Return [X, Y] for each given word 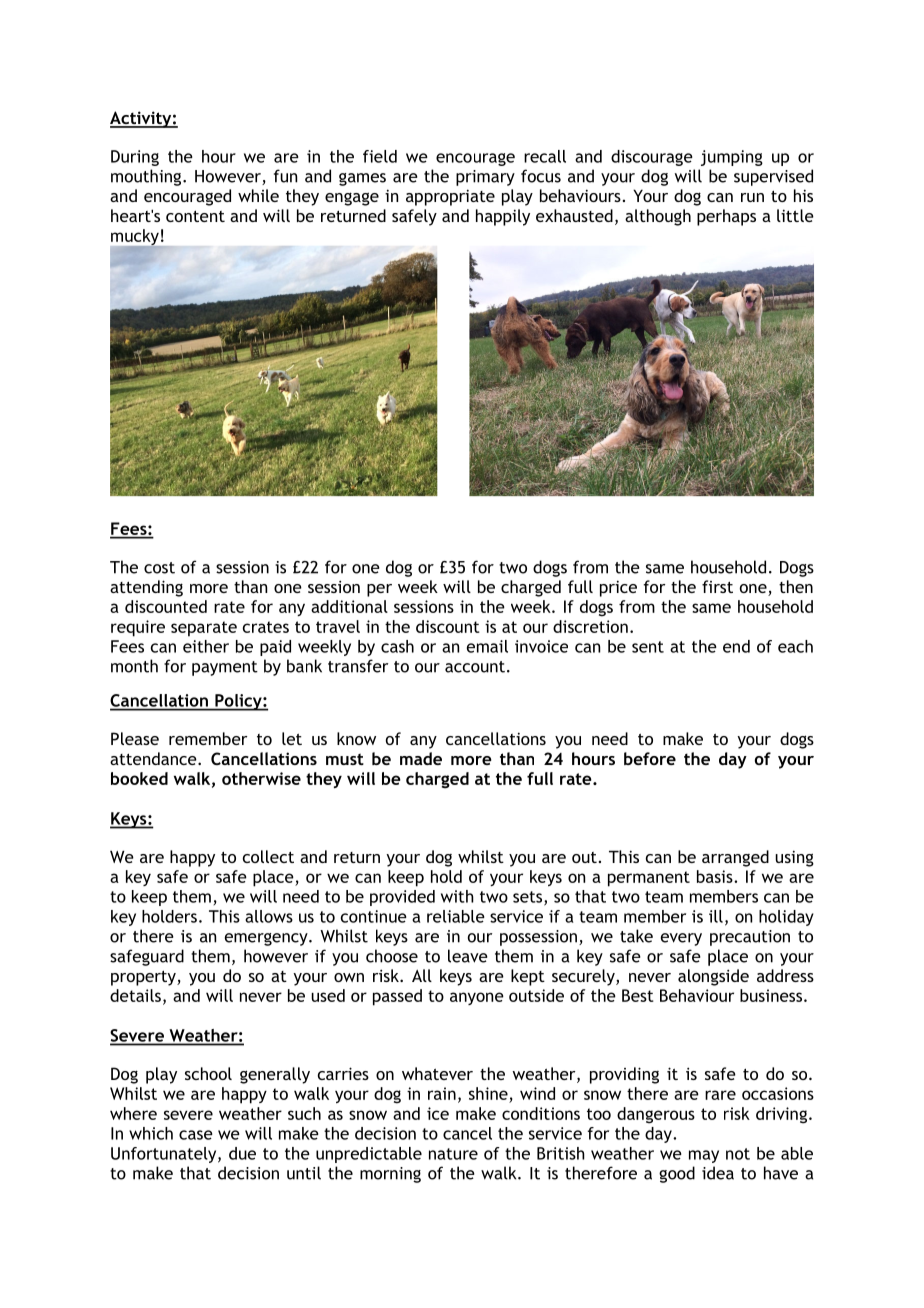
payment [225, 668]
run [752, 197]
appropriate [450, 197]
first [717, 586]
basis [716, 876]
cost [159, 568]
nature [453, 1154]
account [475, 667]
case [196, 1135]
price [618, 588]
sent [648, 647]
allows [269, 916]
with [457, 896]
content [195, 216]
